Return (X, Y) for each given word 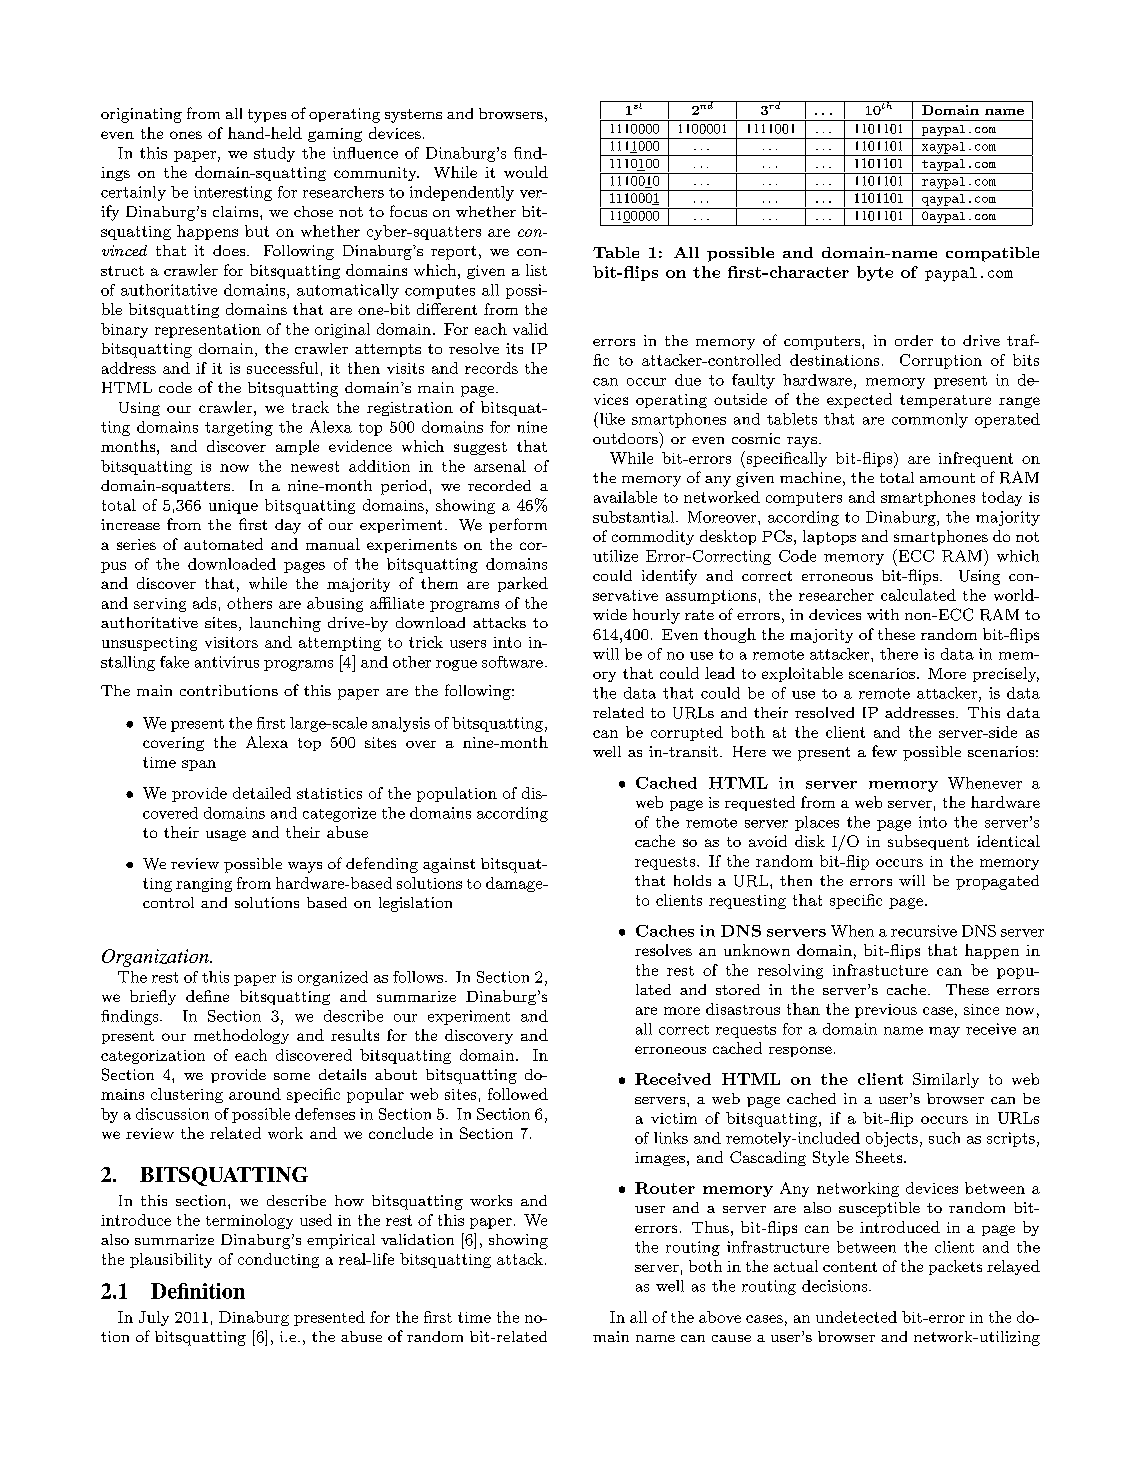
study (274, 154)
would (526, 172)
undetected (856, 1317)
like (612, 419)
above (720, 1317)
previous (886, 1011)
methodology (241, 1036)
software (512, 662)
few (884, 751)
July (154, 1318)
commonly (930, 420)
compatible (992, 254)
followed (518, 1094)
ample (297, 447)
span (199, 765)
